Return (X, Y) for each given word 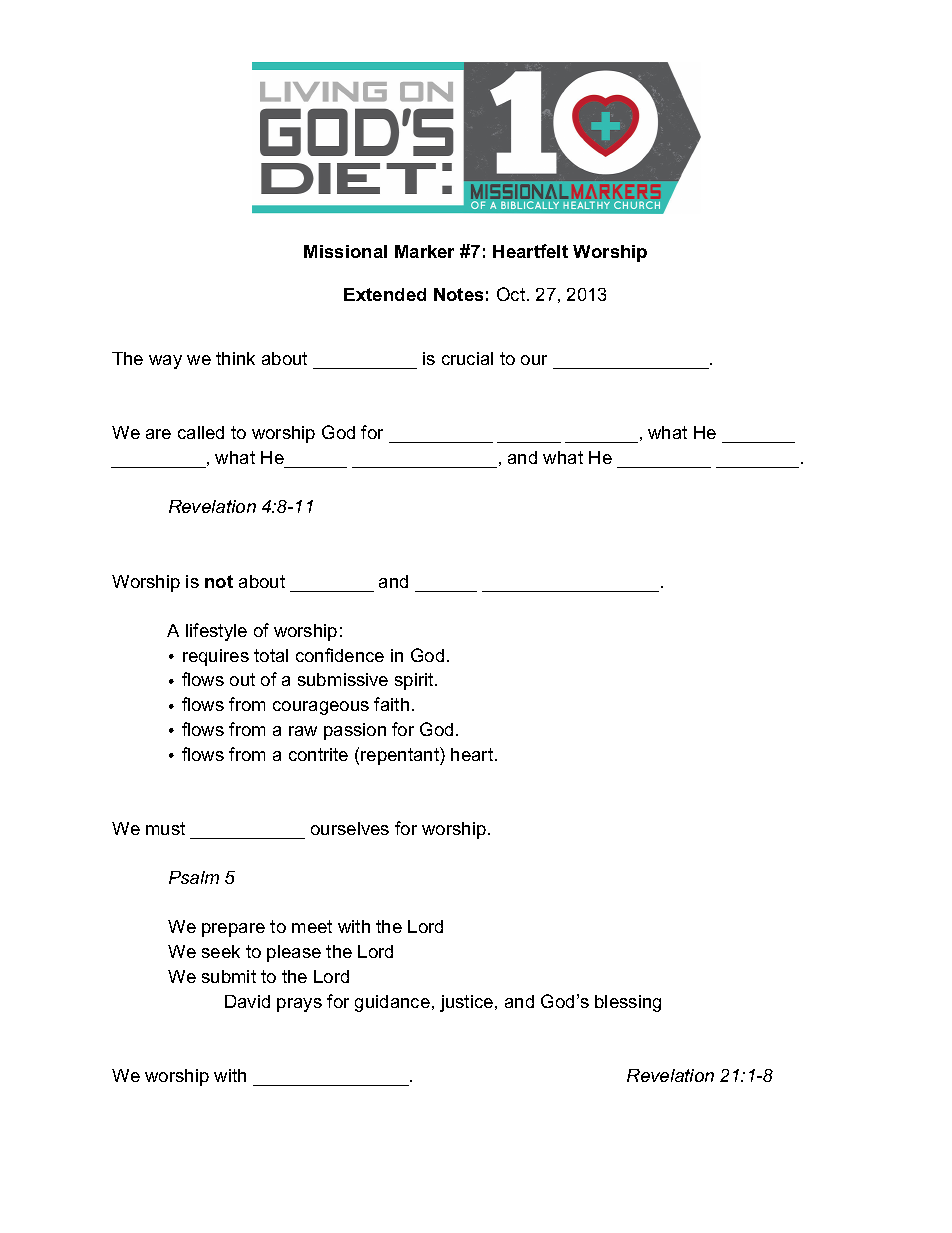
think (235, 358)
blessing (628, 1003)
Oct (512, 294)
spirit (415, 681)
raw (303, 731)
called (201, 432)
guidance (392, 1003)
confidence (340, 655)
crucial (467, 358)
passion (355, 731)
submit (229, 976)
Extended (385, 294)
